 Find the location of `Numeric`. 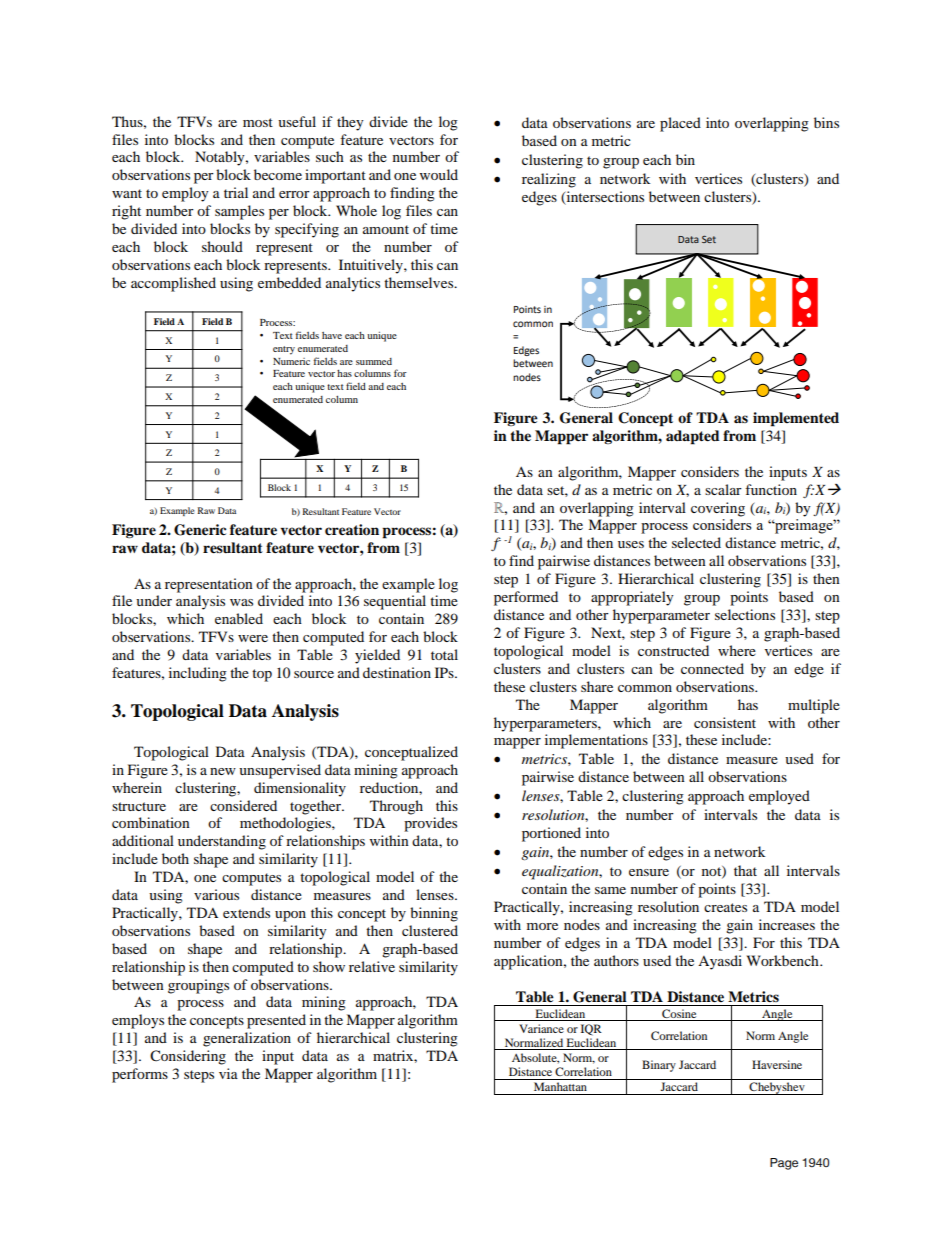

Numeric is located at coordinates (291, 361).
